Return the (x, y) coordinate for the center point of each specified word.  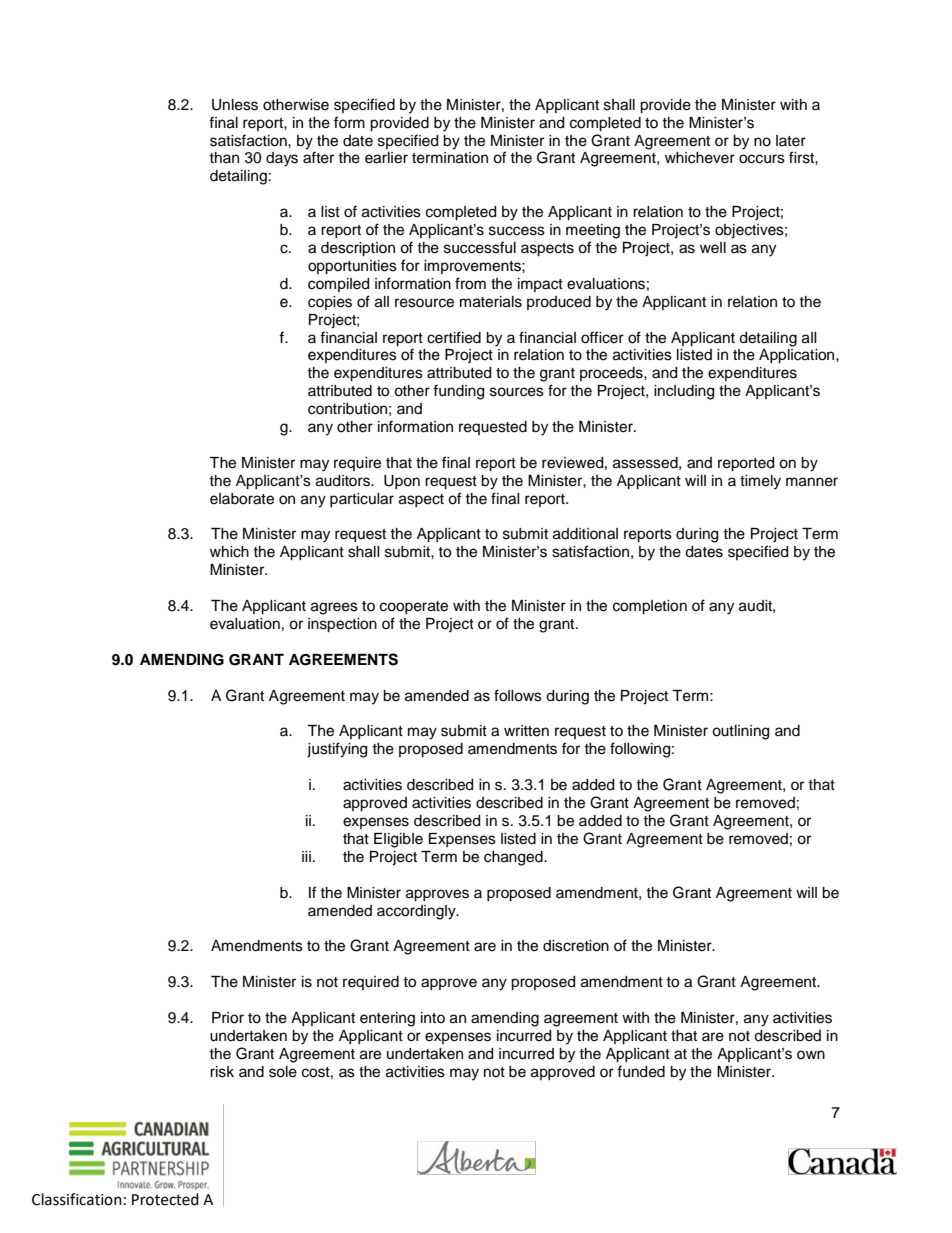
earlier (386, 158)
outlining (740, 732)
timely (760, 482)
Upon (402, 482)
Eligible (398, 840)
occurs (762, 159)
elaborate (242, 499)
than (224, 157)
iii (306, 856)
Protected (165, 1199)
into (433, 1017)
